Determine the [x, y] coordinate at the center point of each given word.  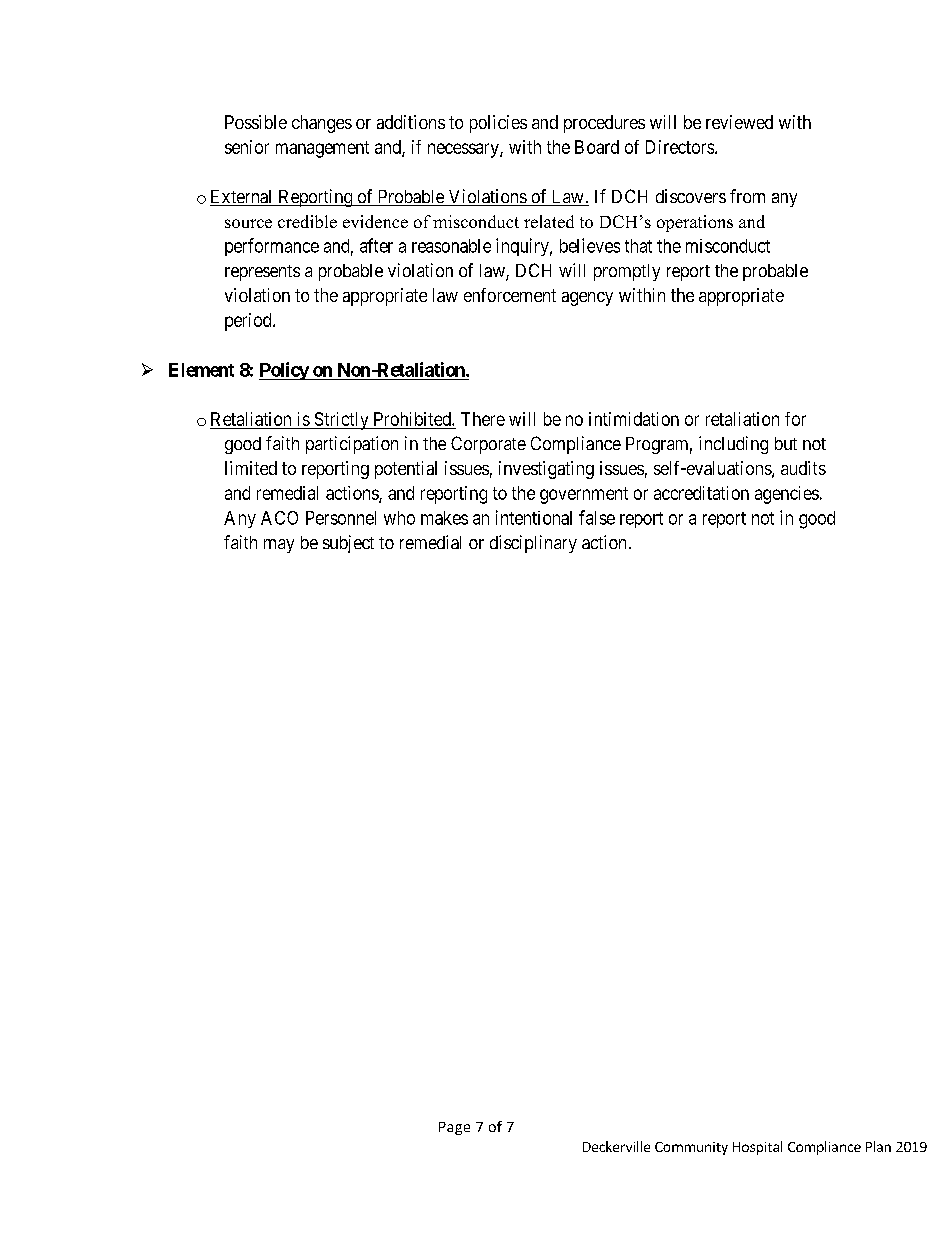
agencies [787, 495]
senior [247, 147]
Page [454, 1128]
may [279, 546]
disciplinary [533, 544]
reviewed [739, 122]
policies [498, 124]
